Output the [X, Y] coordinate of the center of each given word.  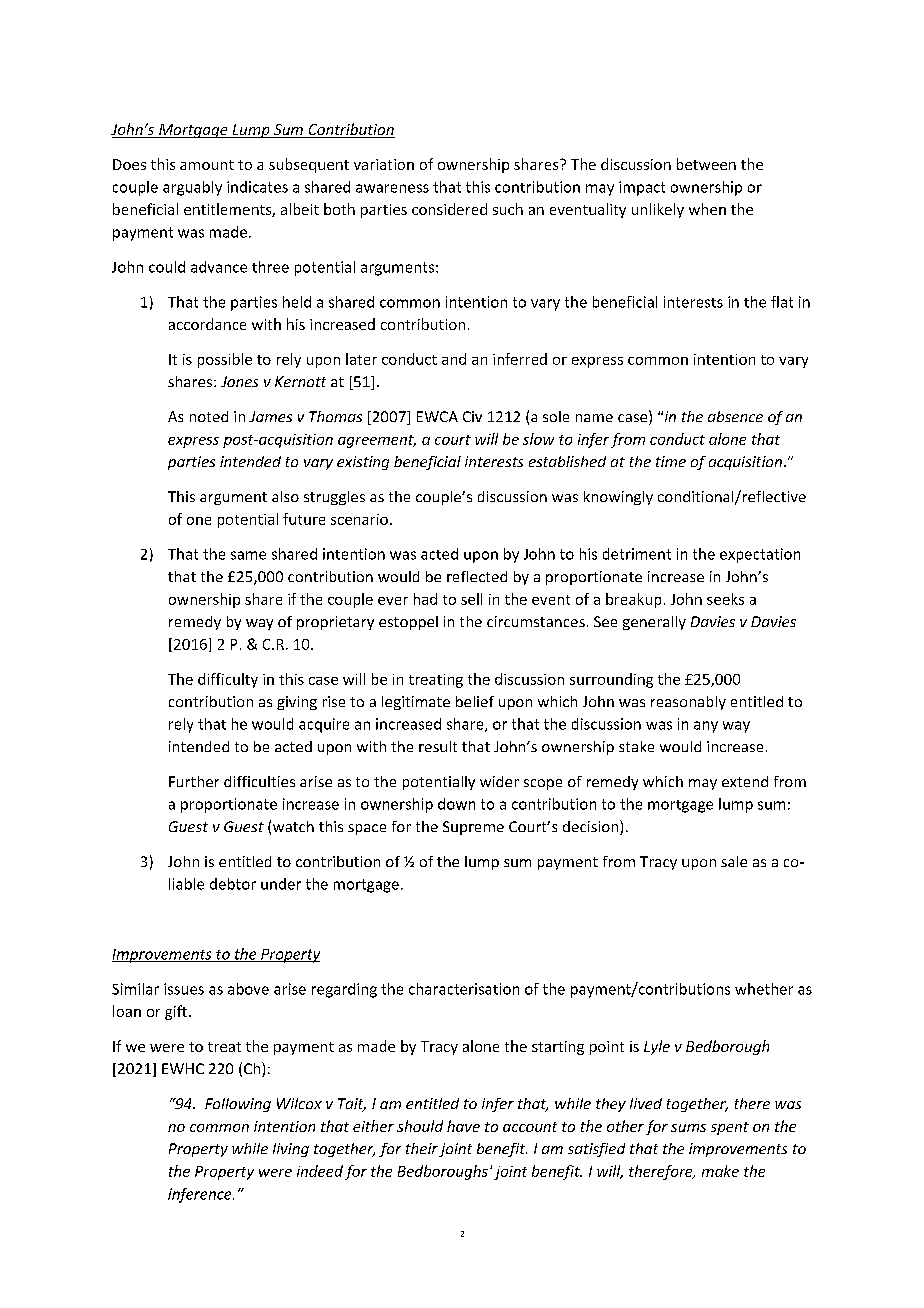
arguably [192, 188]
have [463, 1126]
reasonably [688, 703]
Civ [472, 416]
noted [209, 416]
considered [449, 209]
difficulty [228, 680]
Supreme [473, 828]
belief [475, 701]
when [707, 209]
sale [734, 861]
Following [238, 1105]
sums [688, 1128]
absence [735, 416]
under [281, 884]
